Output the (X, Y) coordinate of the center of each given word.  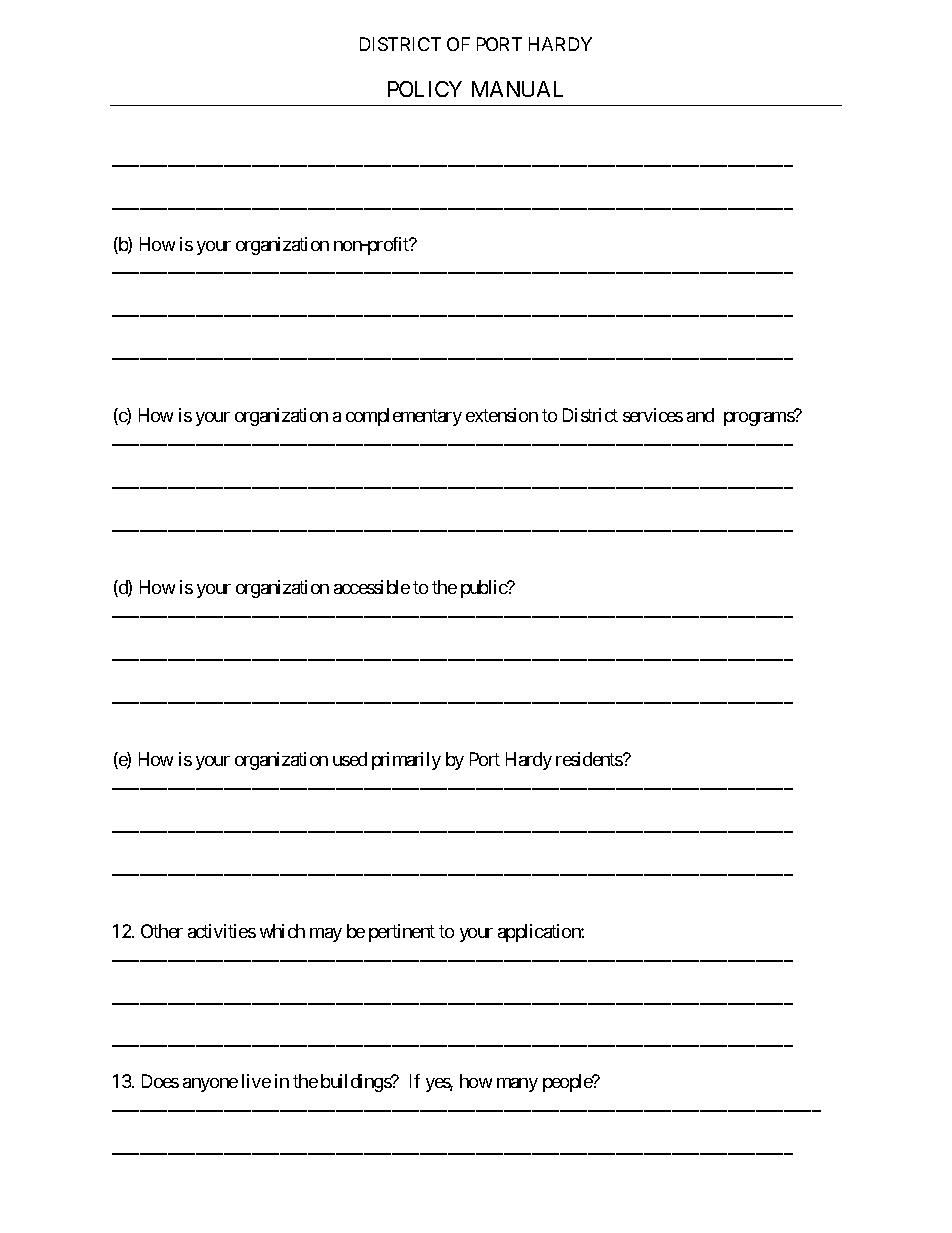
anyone (210, 1085)
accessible (372, 587)
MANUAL (517, 89)
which (282, 931)
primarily (406, 761)
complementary (404, 417)
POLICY (425, 89)
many (517, 1085)
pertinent (402, 933)
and (700, 415)
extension (502, 415)
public (485, 589)
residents (590, 759)
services (653, 415)
